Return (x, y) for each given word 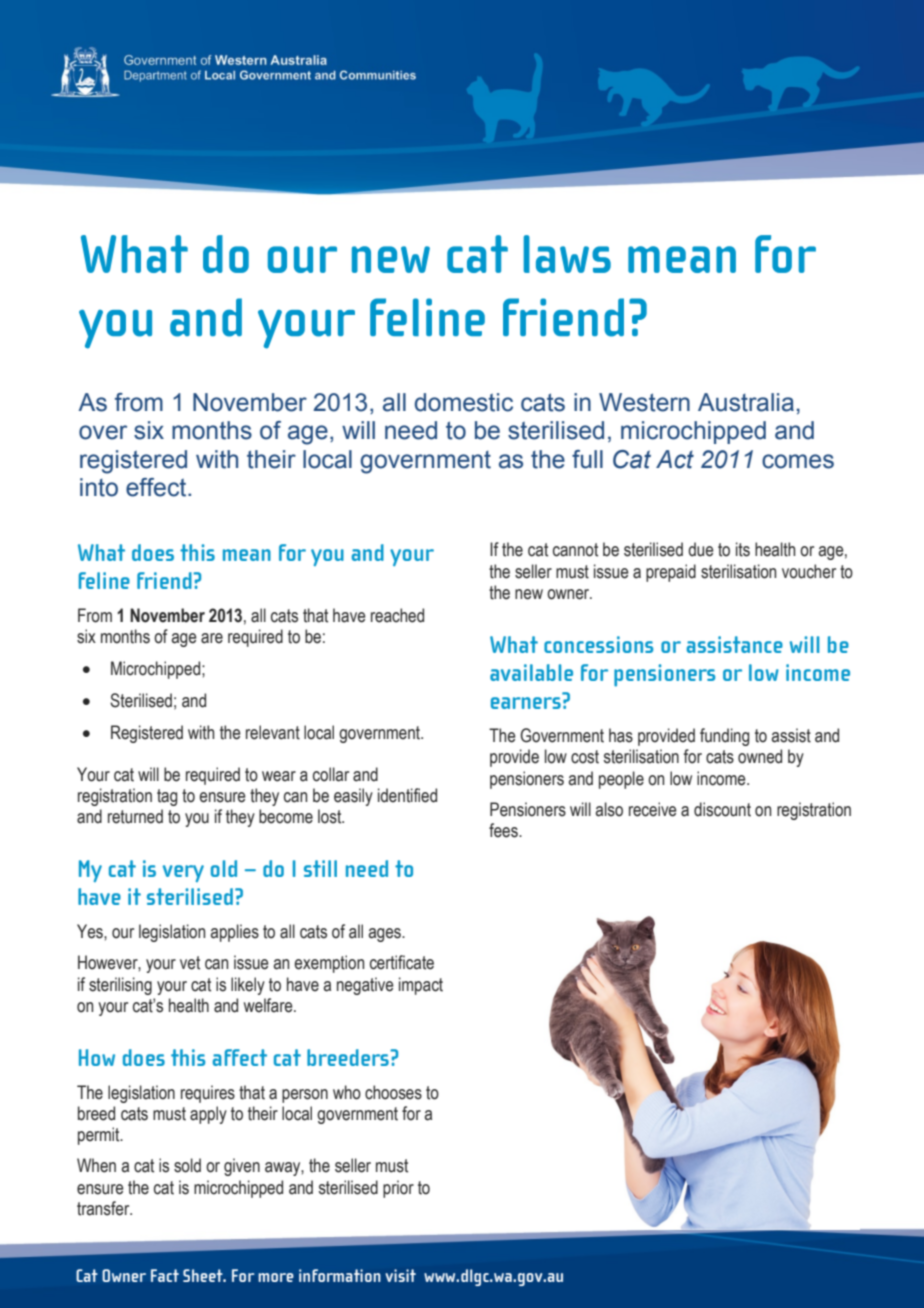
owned (760, 756)
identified (407, 795)
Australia (746, 402)
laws (567, 254)
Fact (165, 1275)
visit (400, 1275)
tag (167, 797)
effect (157, 487)
